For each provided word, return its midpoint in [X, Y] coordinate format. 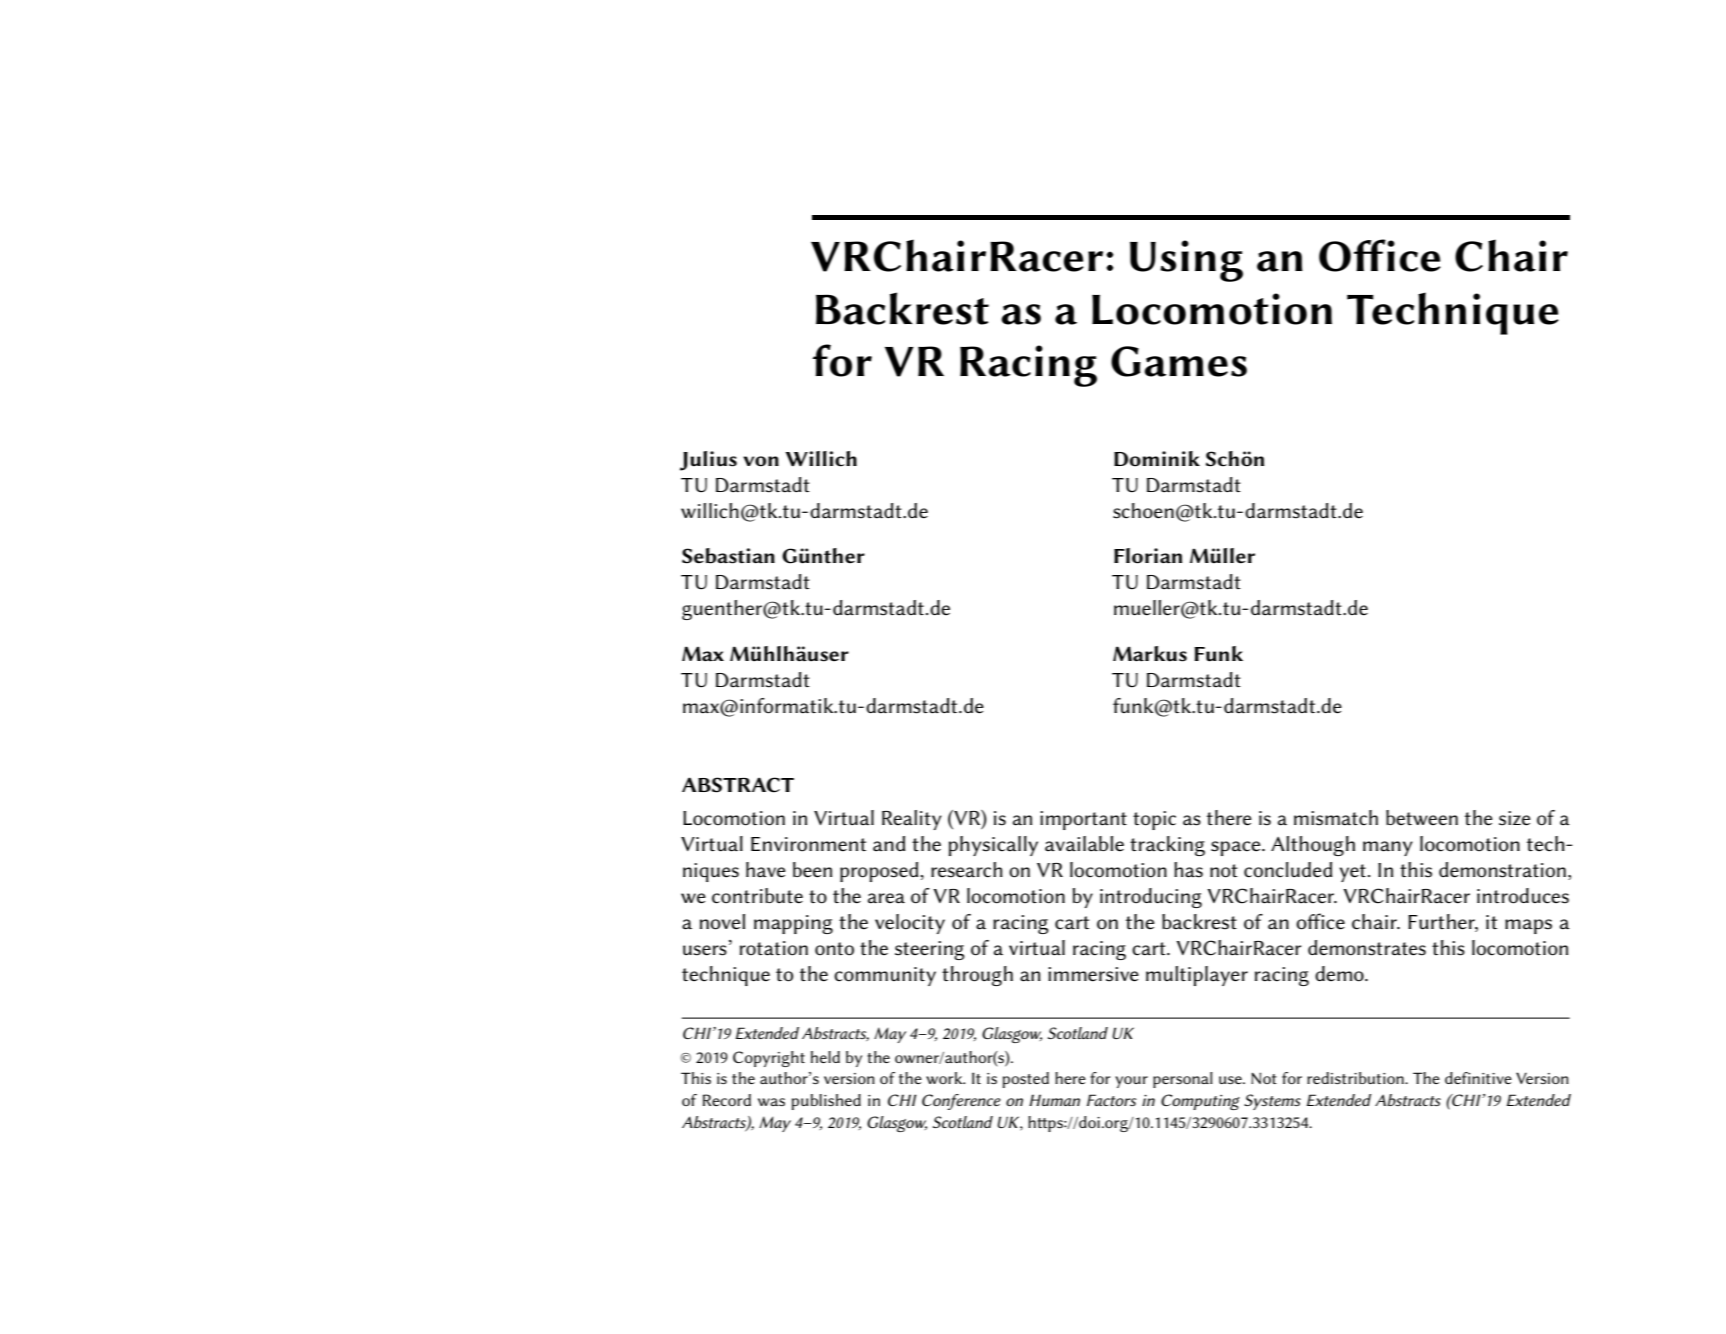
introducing [1151, 898]
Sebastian [728, 556]
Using [1186, 261]
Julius [708, 461]
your [1131, 1082]
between [1422, 817]
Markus [1150, 654]
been [812, 870]
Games [1179, 361]
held [825, 1057]
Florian [1148, 556]
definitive [1478, 1078]
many [1388, 848]
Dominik [1157, 459]
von [761, 461]
